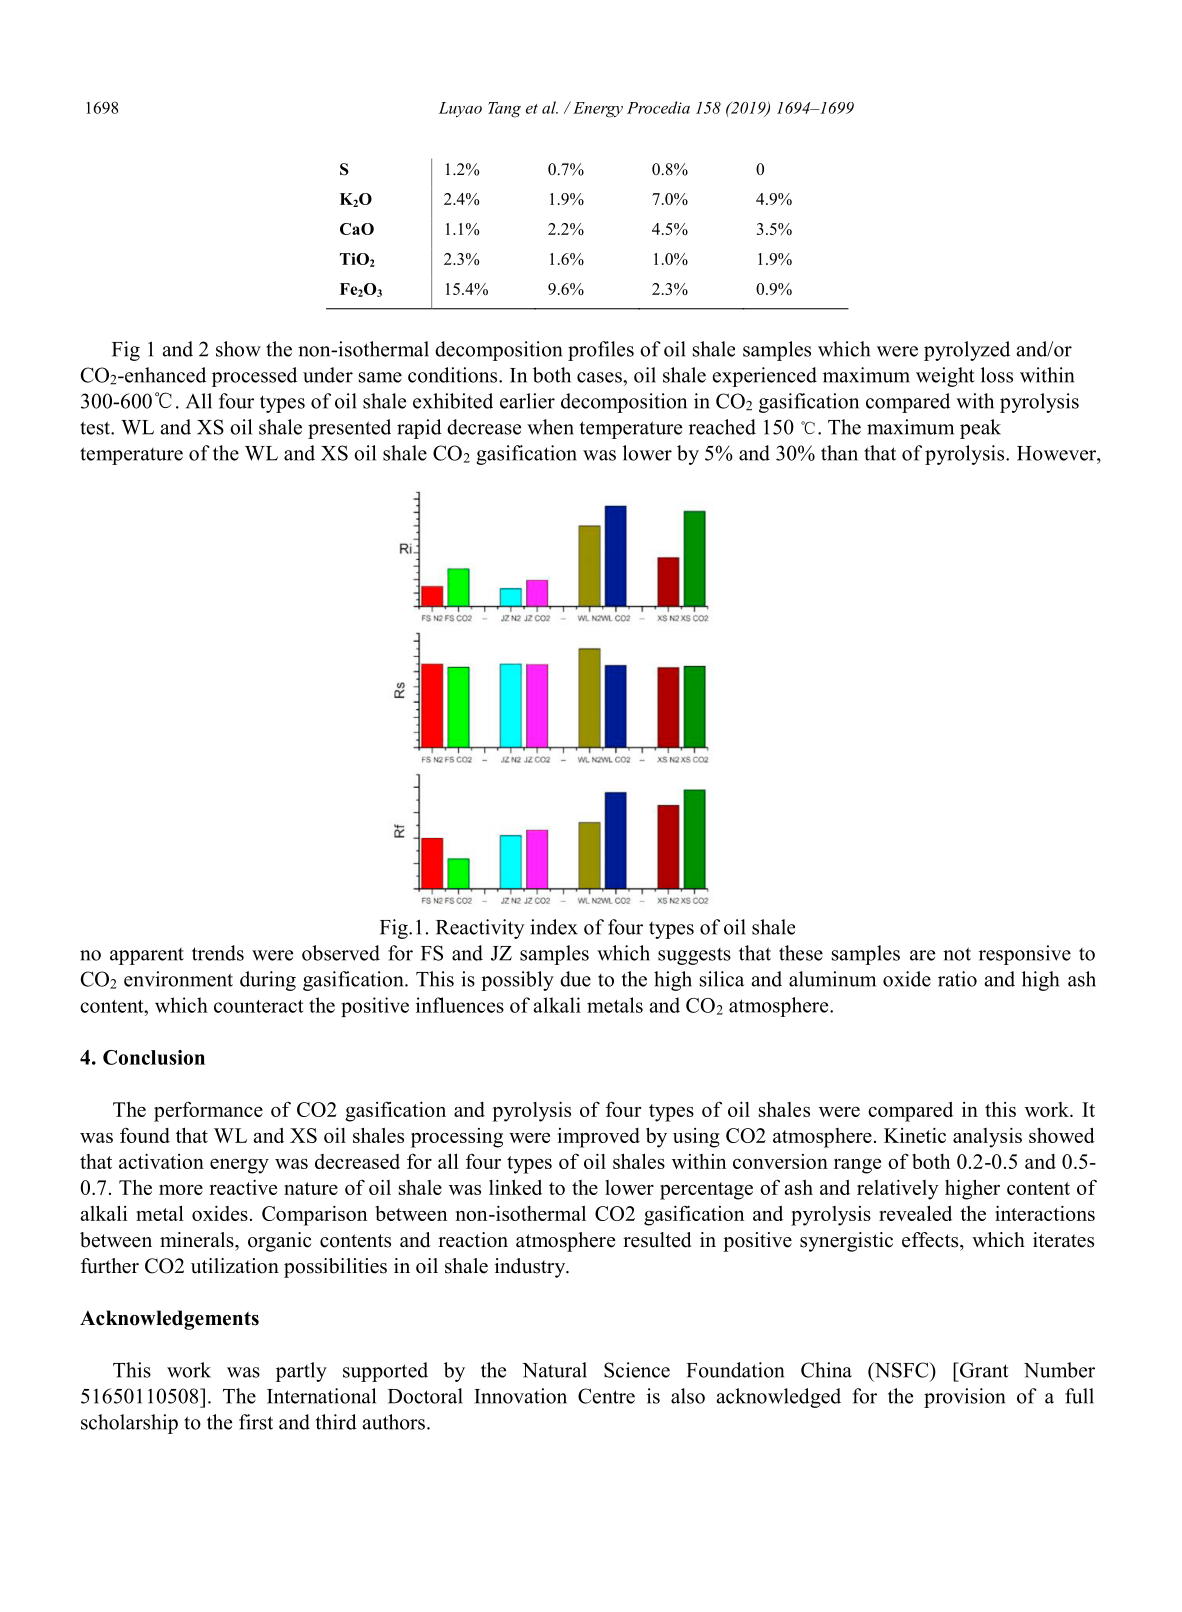 This page has width=1182, height=1612. What do you see at coordinates (254, 377) in the page?
I see `processed` at bounding box center [254, 377].
